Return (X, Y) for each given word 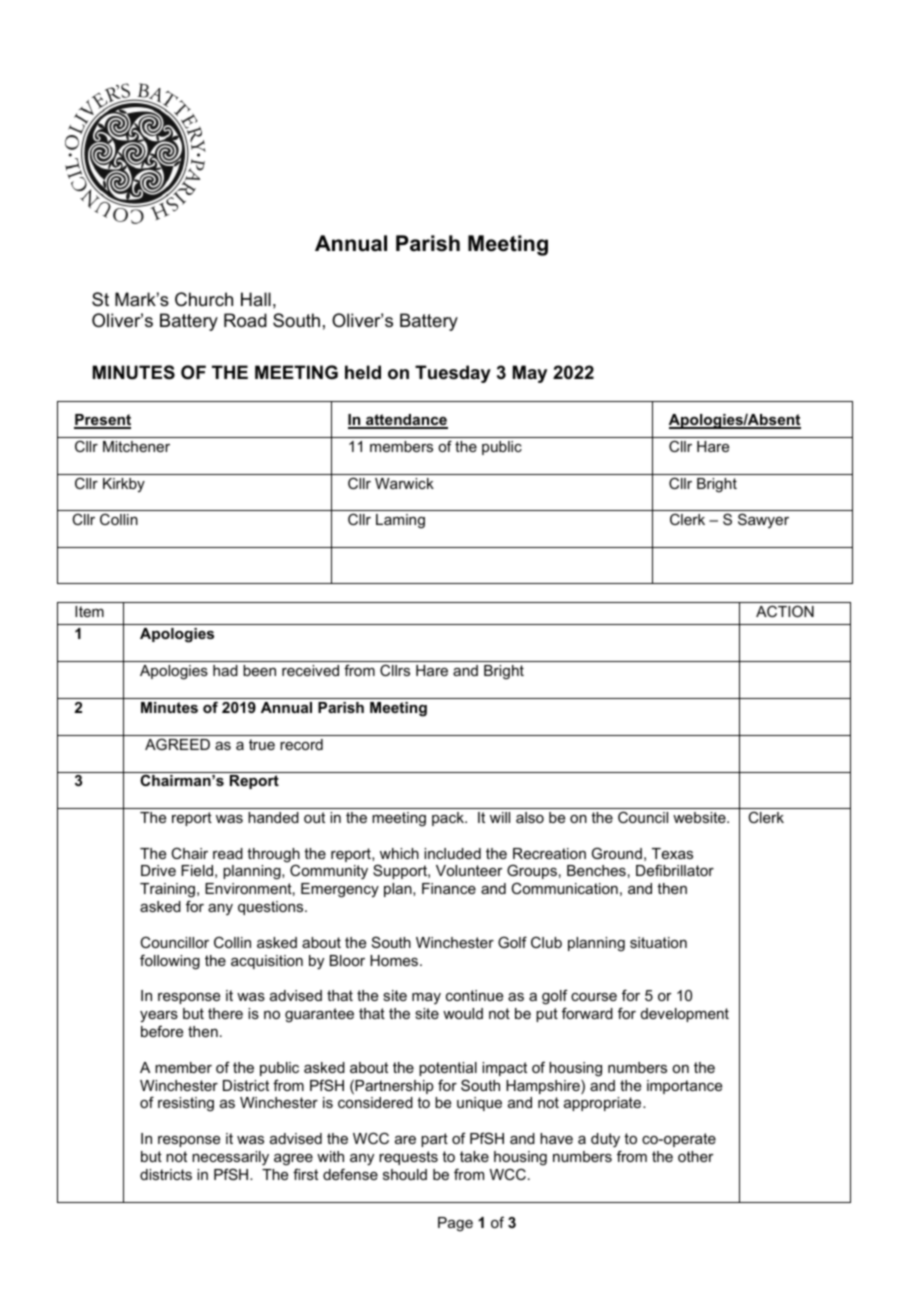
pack (449, 819)
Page (455, 1224)
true (262, 744)
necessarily (230, 1158)
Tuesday (453, 374)
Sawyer (763, 520)
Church (204, 299)
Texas (672, 853)
